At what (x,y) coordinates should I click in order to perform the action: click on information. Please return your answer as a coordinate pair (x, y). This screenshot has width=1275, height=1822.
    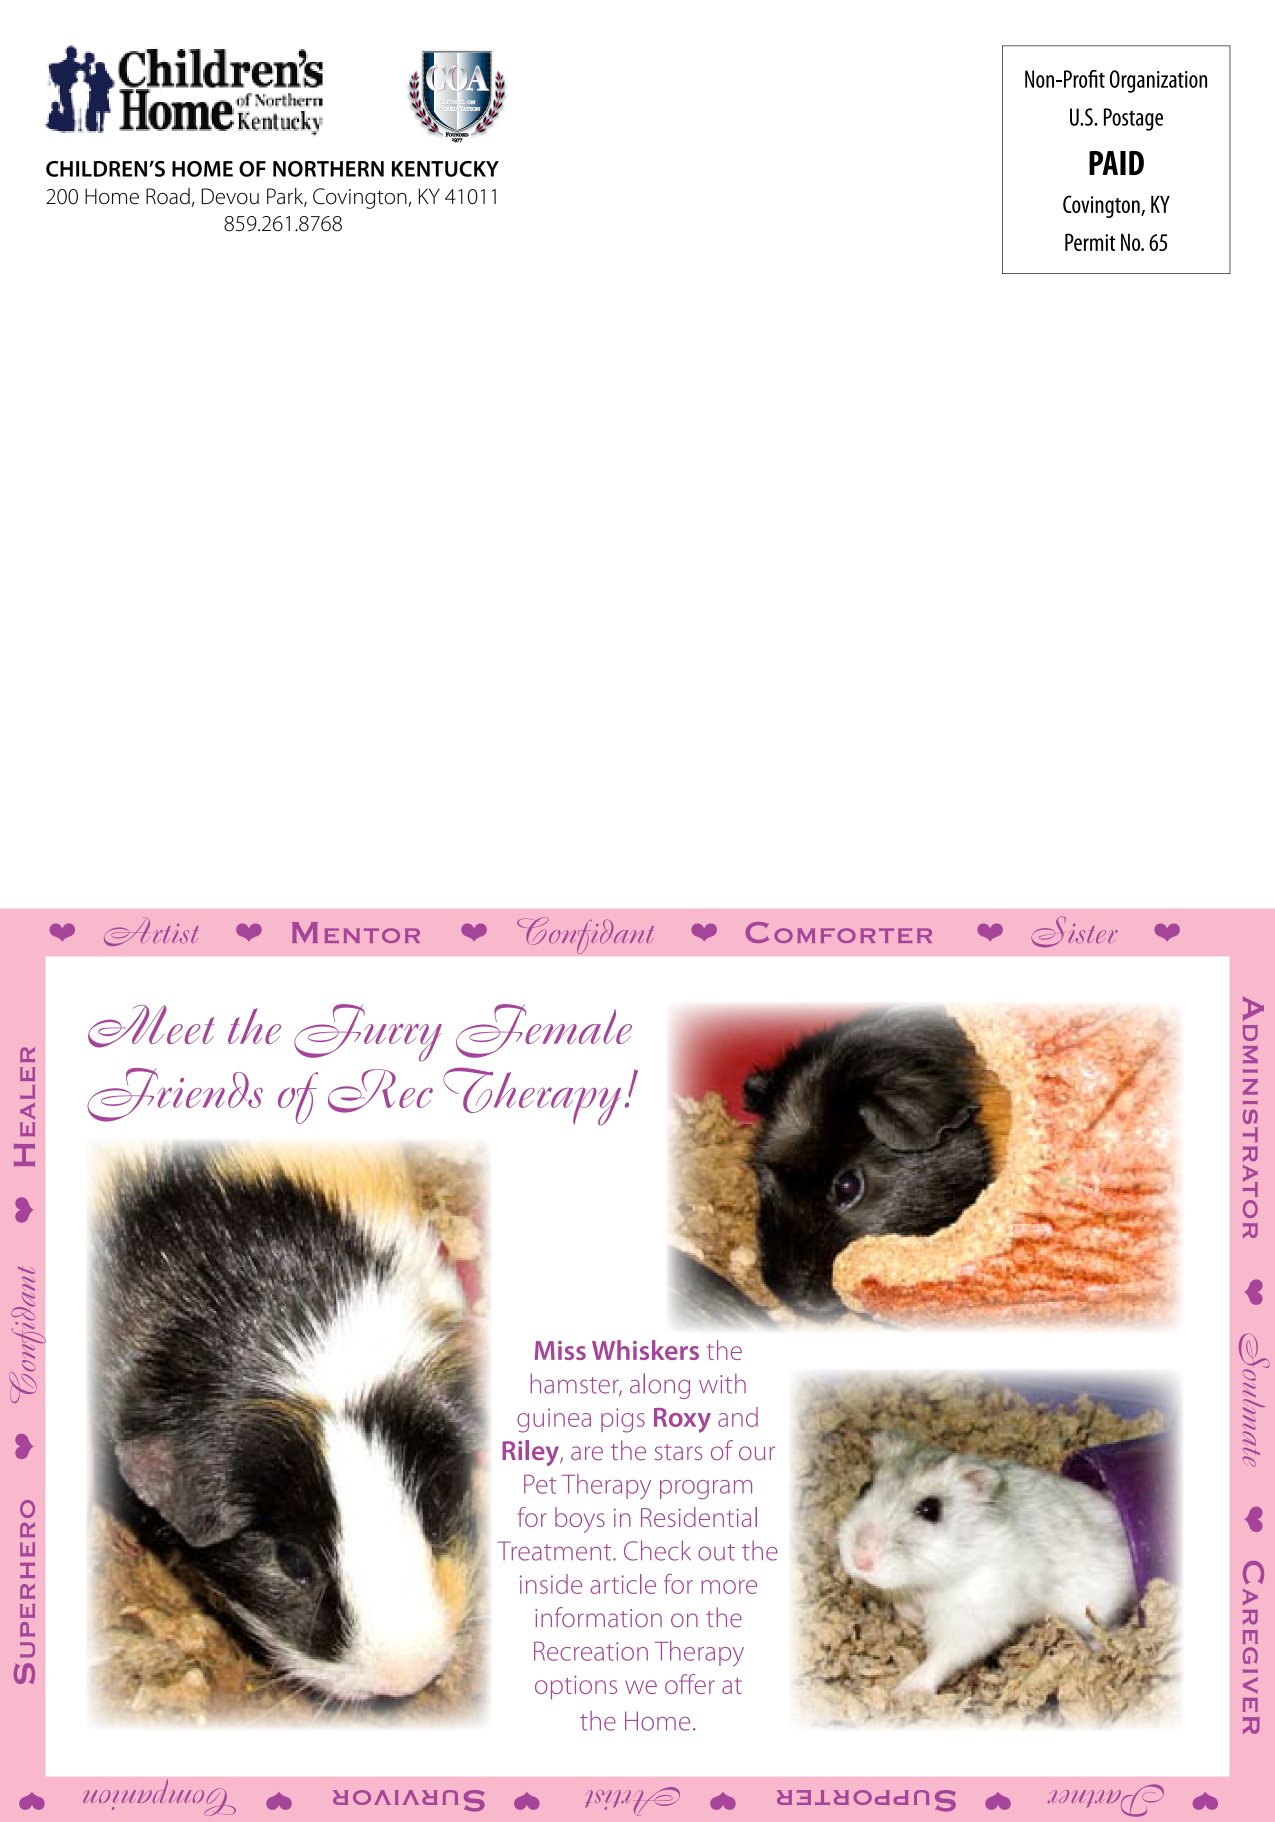
    Looking at the image, I should click on (598, 1617).
